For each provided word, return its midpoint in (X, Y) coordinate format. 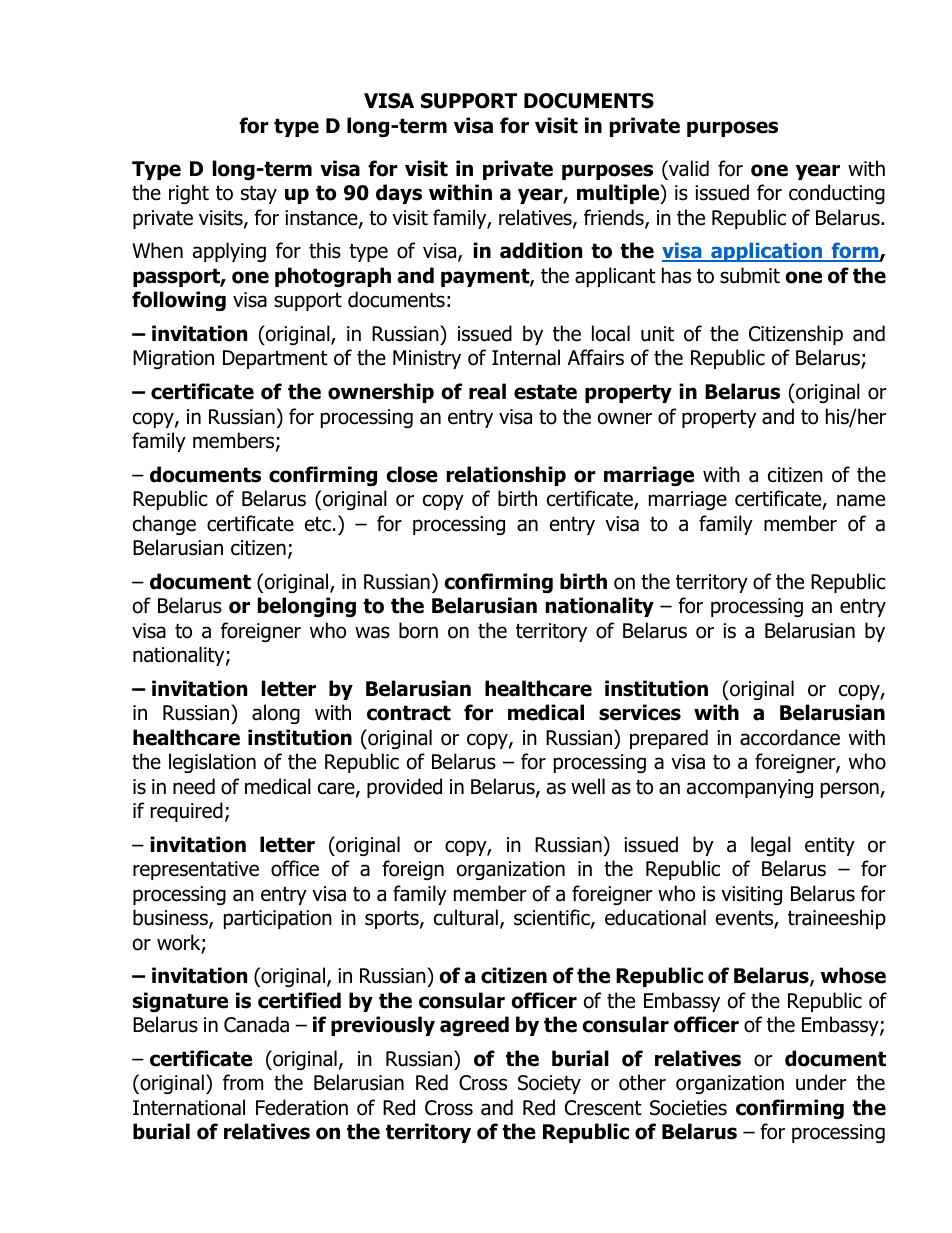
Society (549, 1084)
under (821, 1082)
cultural (466, 917)
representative (196, 870)
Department (275, 359)
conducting (837, 194)
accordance (790, 737)
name (861, 500)
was (372, 632)
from (243, 1082)
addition (541, 250)
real (487, 391)
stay (259, 195)
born (418, 630)
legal (771, 846)
